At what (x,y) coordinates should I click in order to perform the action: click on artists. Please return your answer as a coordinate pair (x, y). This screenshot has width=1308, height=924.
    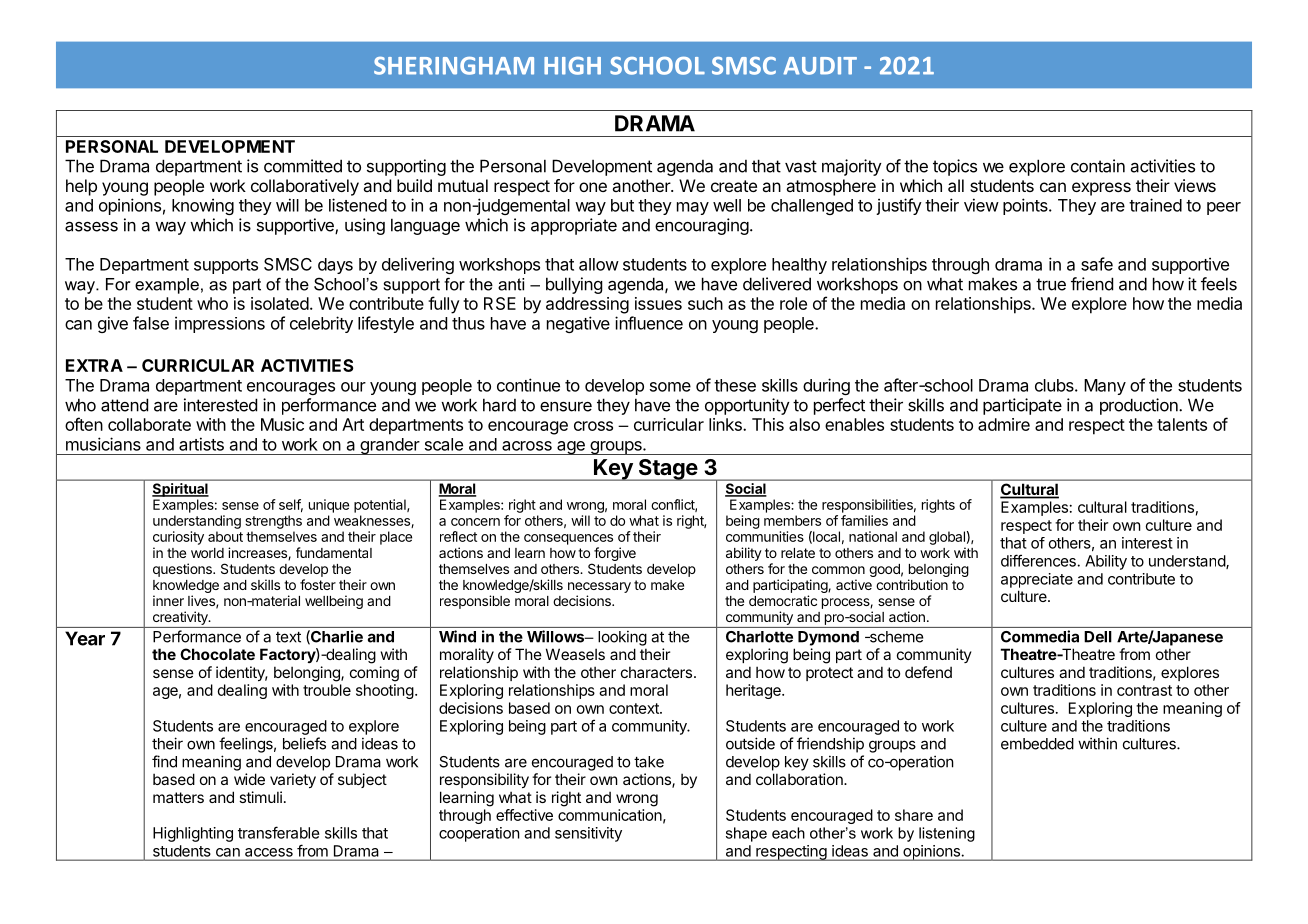
    Looking at the image, I should click on (201, 444).
